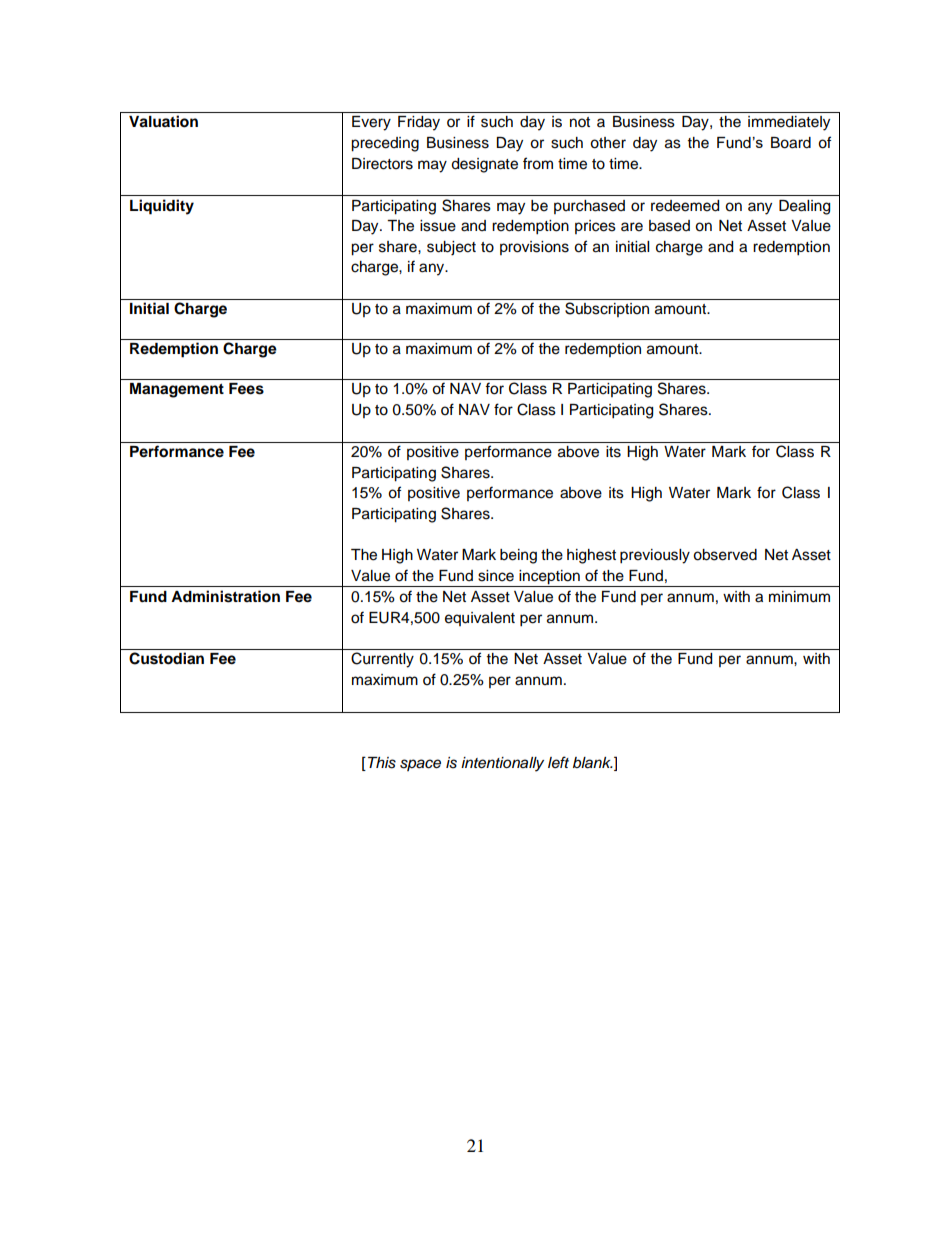 Image resolution: width=952 pixels, height=1233 pixels. What do you see at coordinates (725, 555) in the image?
I see `observed` at bounding box center [725, 555].
